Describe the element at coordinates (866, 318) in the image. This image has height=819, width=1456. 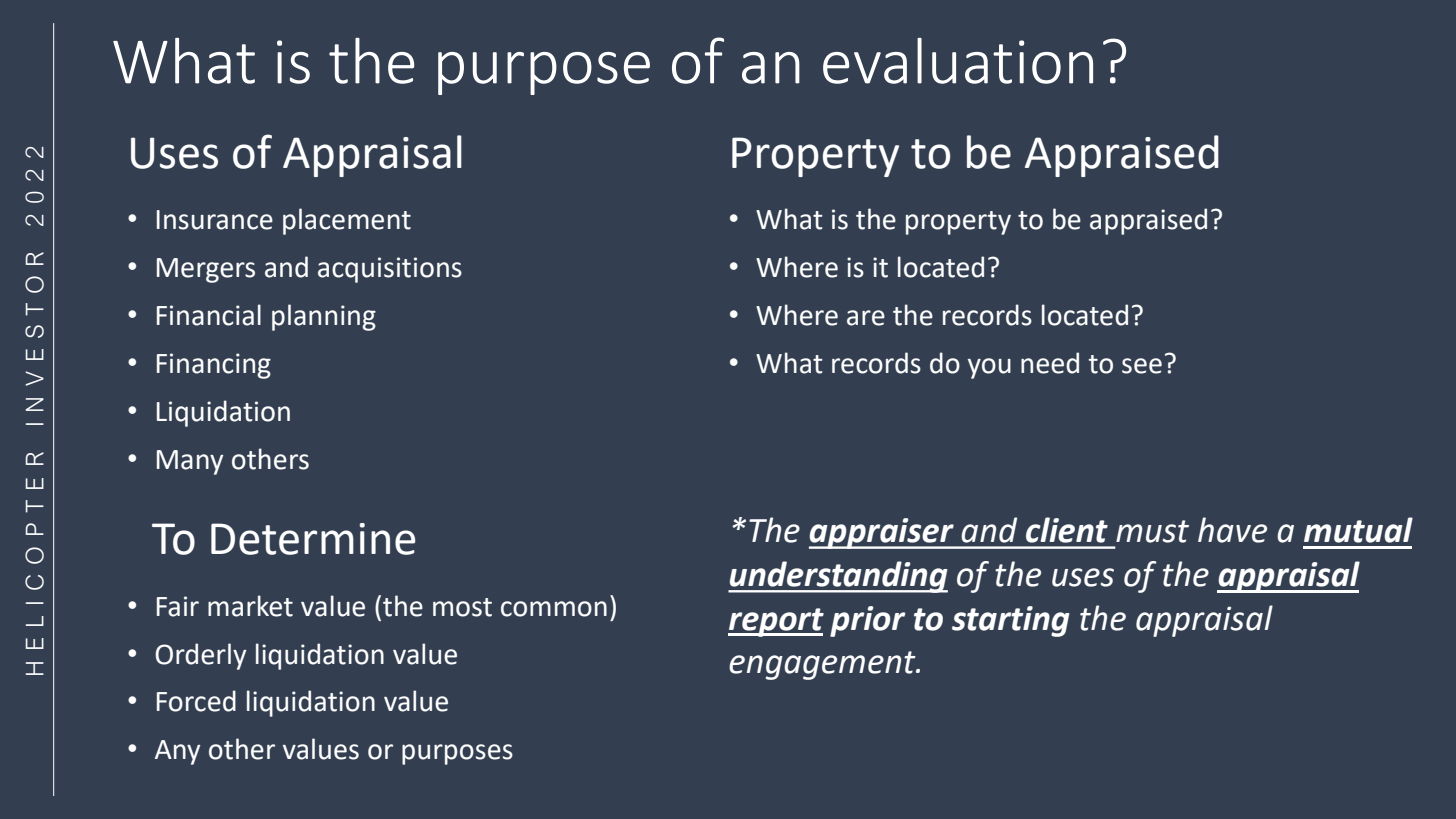
I see `are` at that location.
